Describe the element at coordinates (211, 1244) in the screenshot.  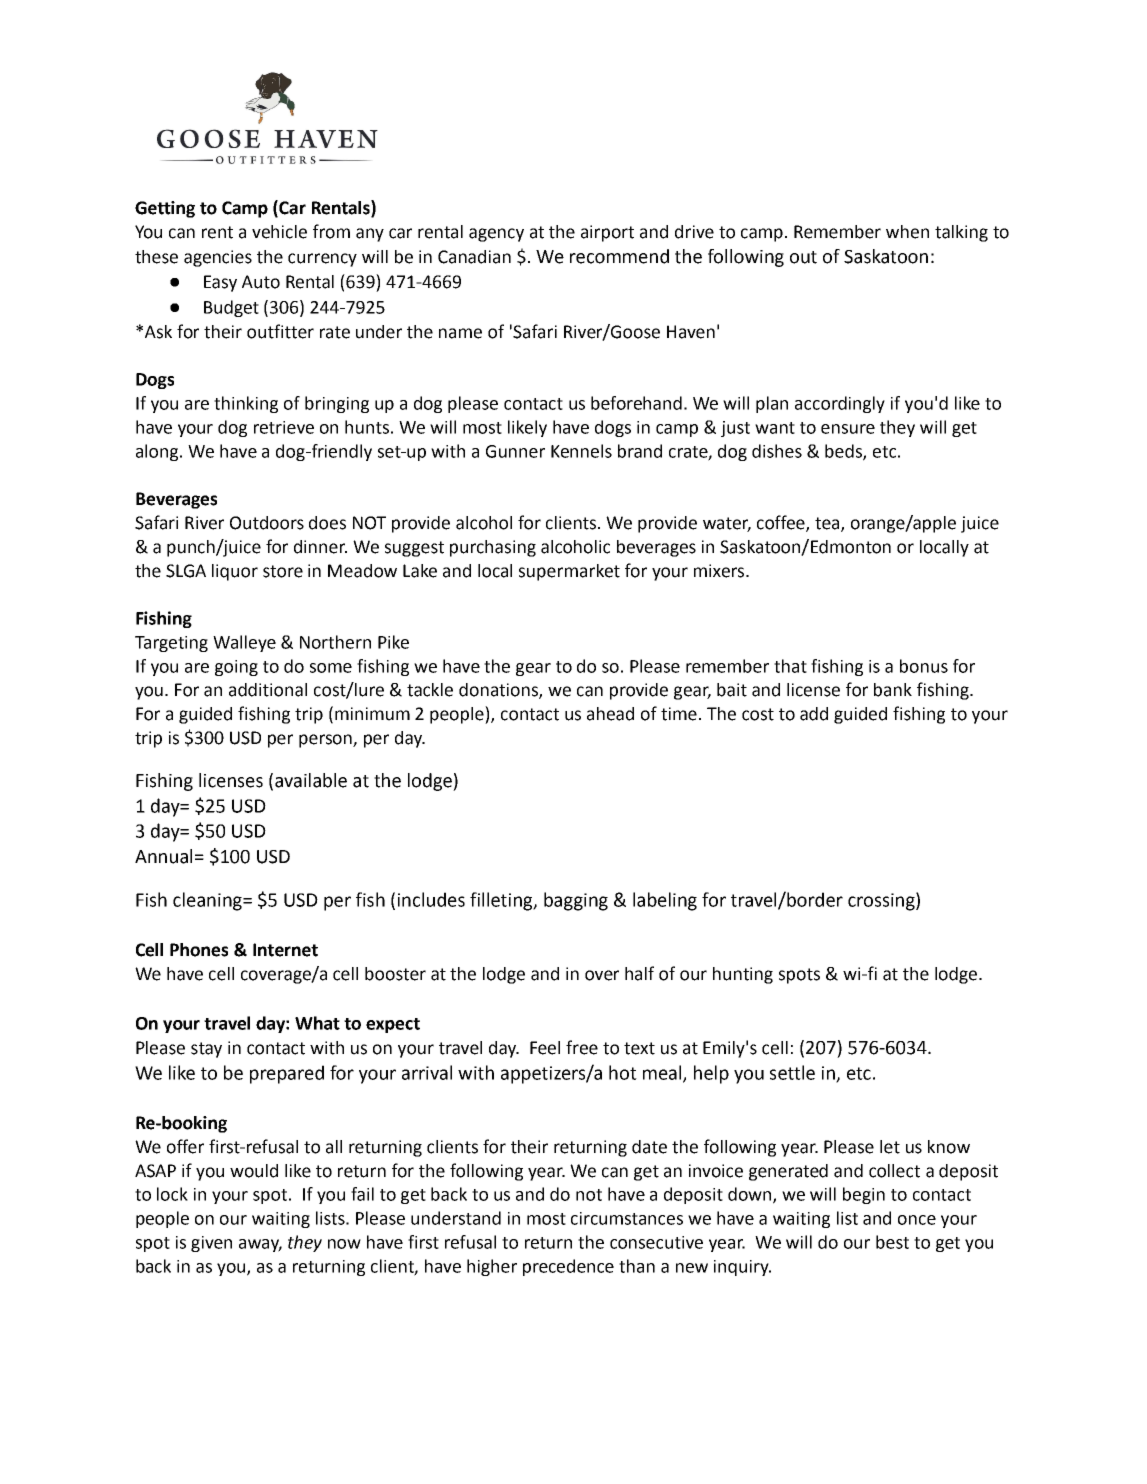
I see `given` at that location.
